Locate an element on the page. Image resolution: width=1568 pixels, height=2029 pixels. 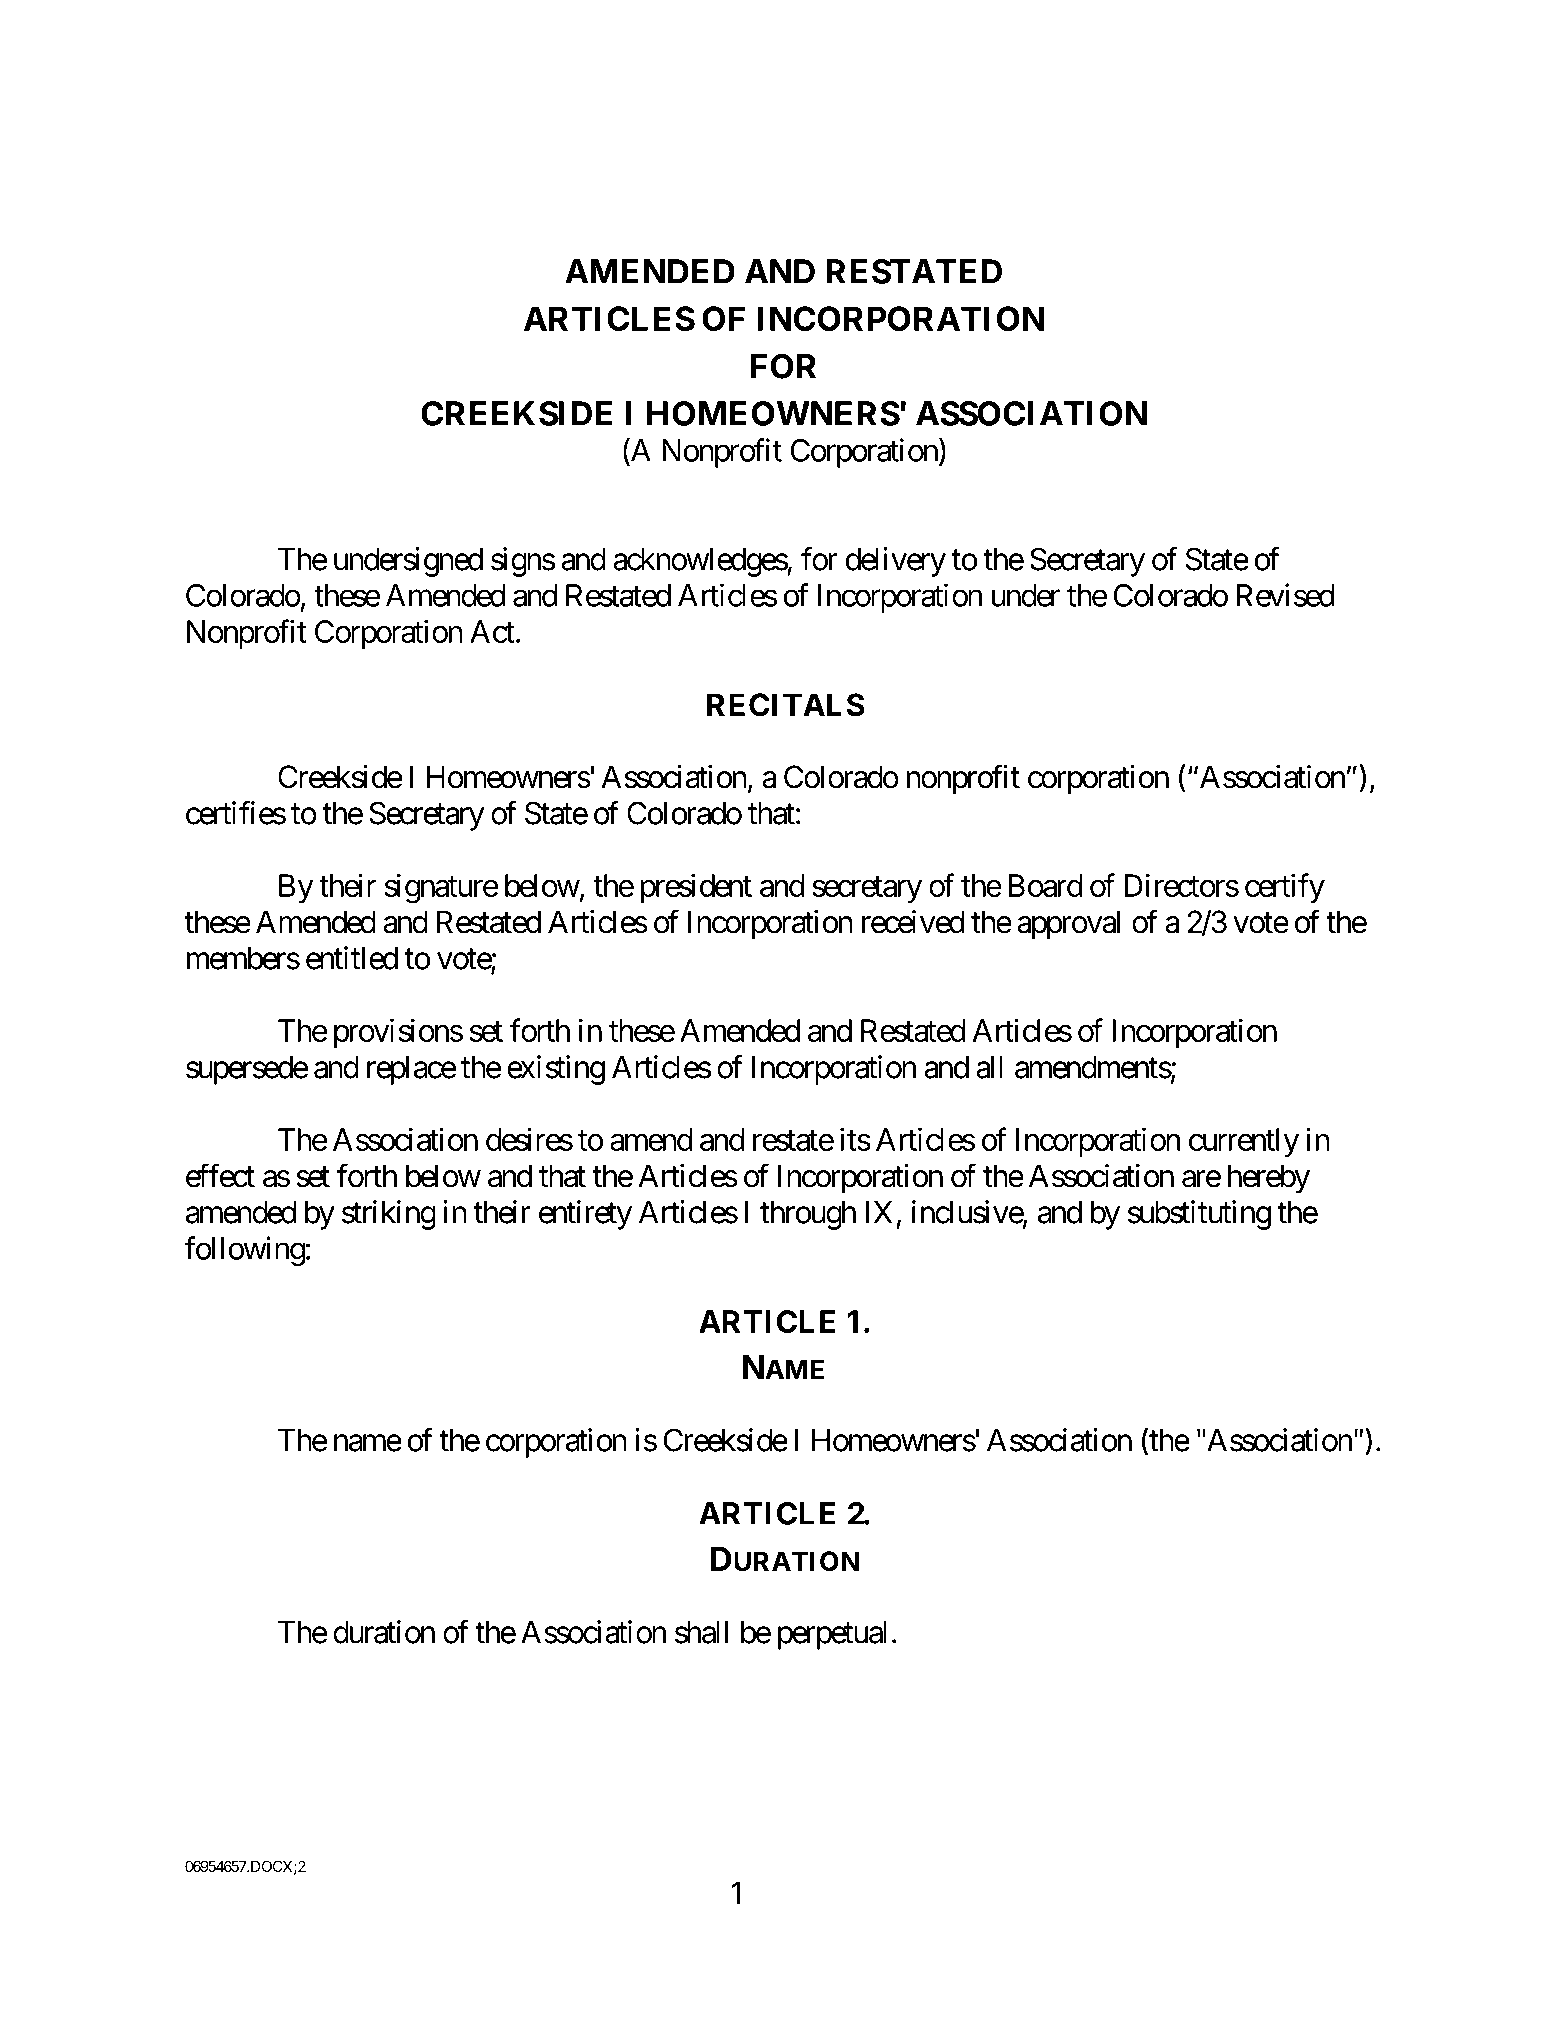
approval is located at coordinates (1068, 925).
